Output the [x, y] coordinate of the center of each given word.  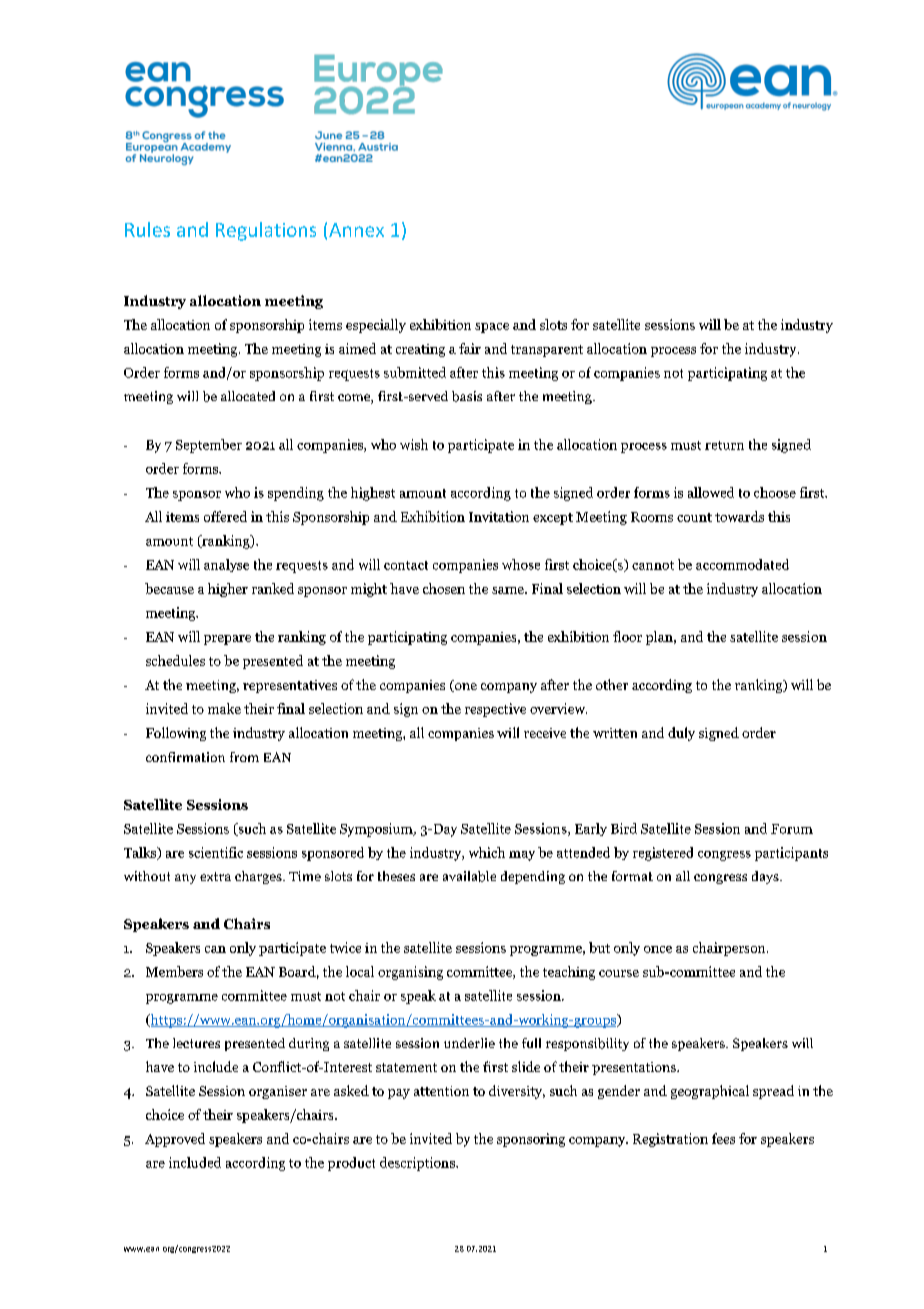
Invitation [499, 516]
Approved [175, 1140]
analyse [226, 565]
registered [663, 854]
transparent [547, 351]
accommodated [742, 564]
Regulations [266, 231]
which [487, 852]
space [492, 328]
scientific [216, 852]
